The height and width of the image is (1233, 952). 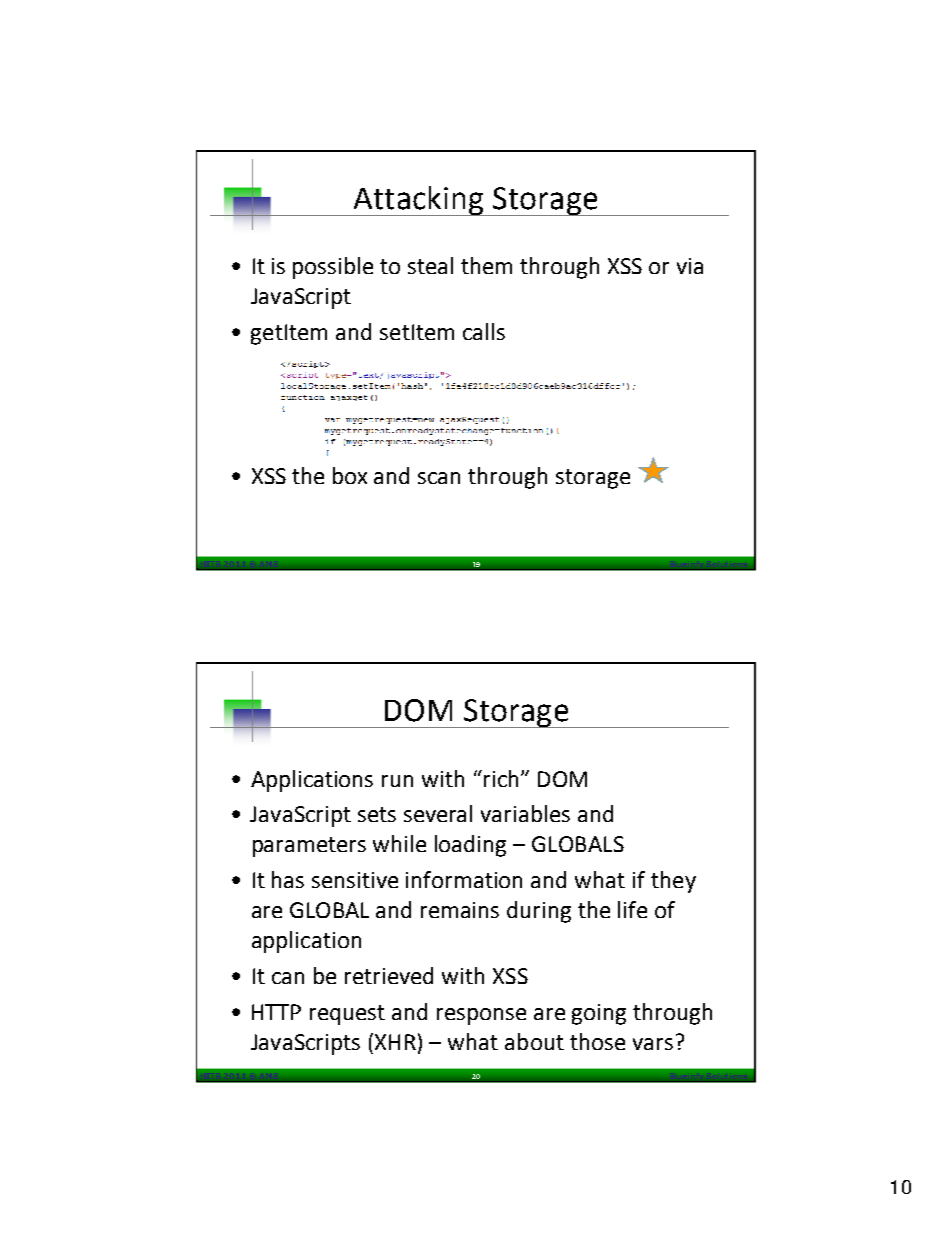 I want to click on box, so click(x=350, y=475).
